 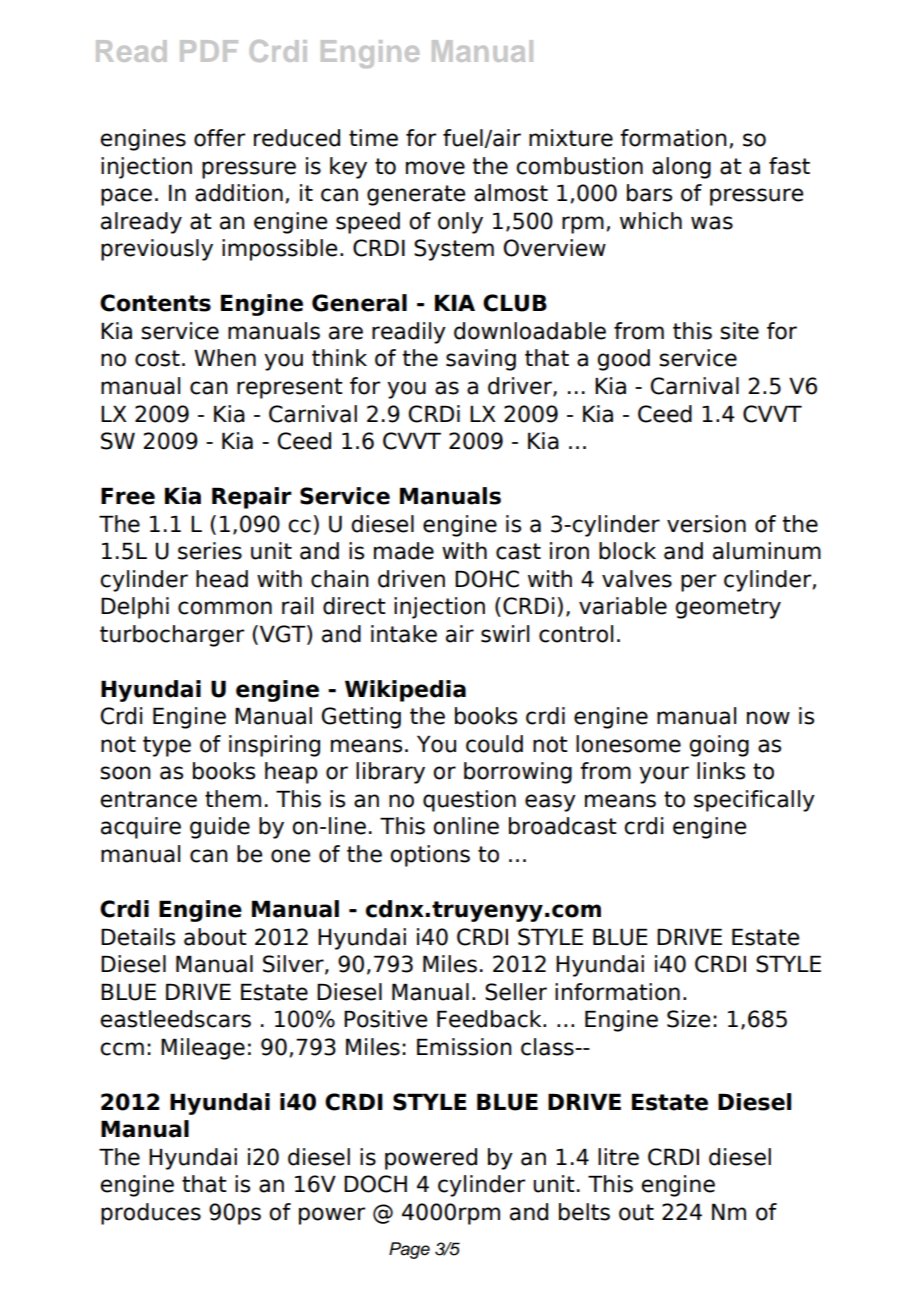 I want to click on swirl, so click(x=505, y=634).
